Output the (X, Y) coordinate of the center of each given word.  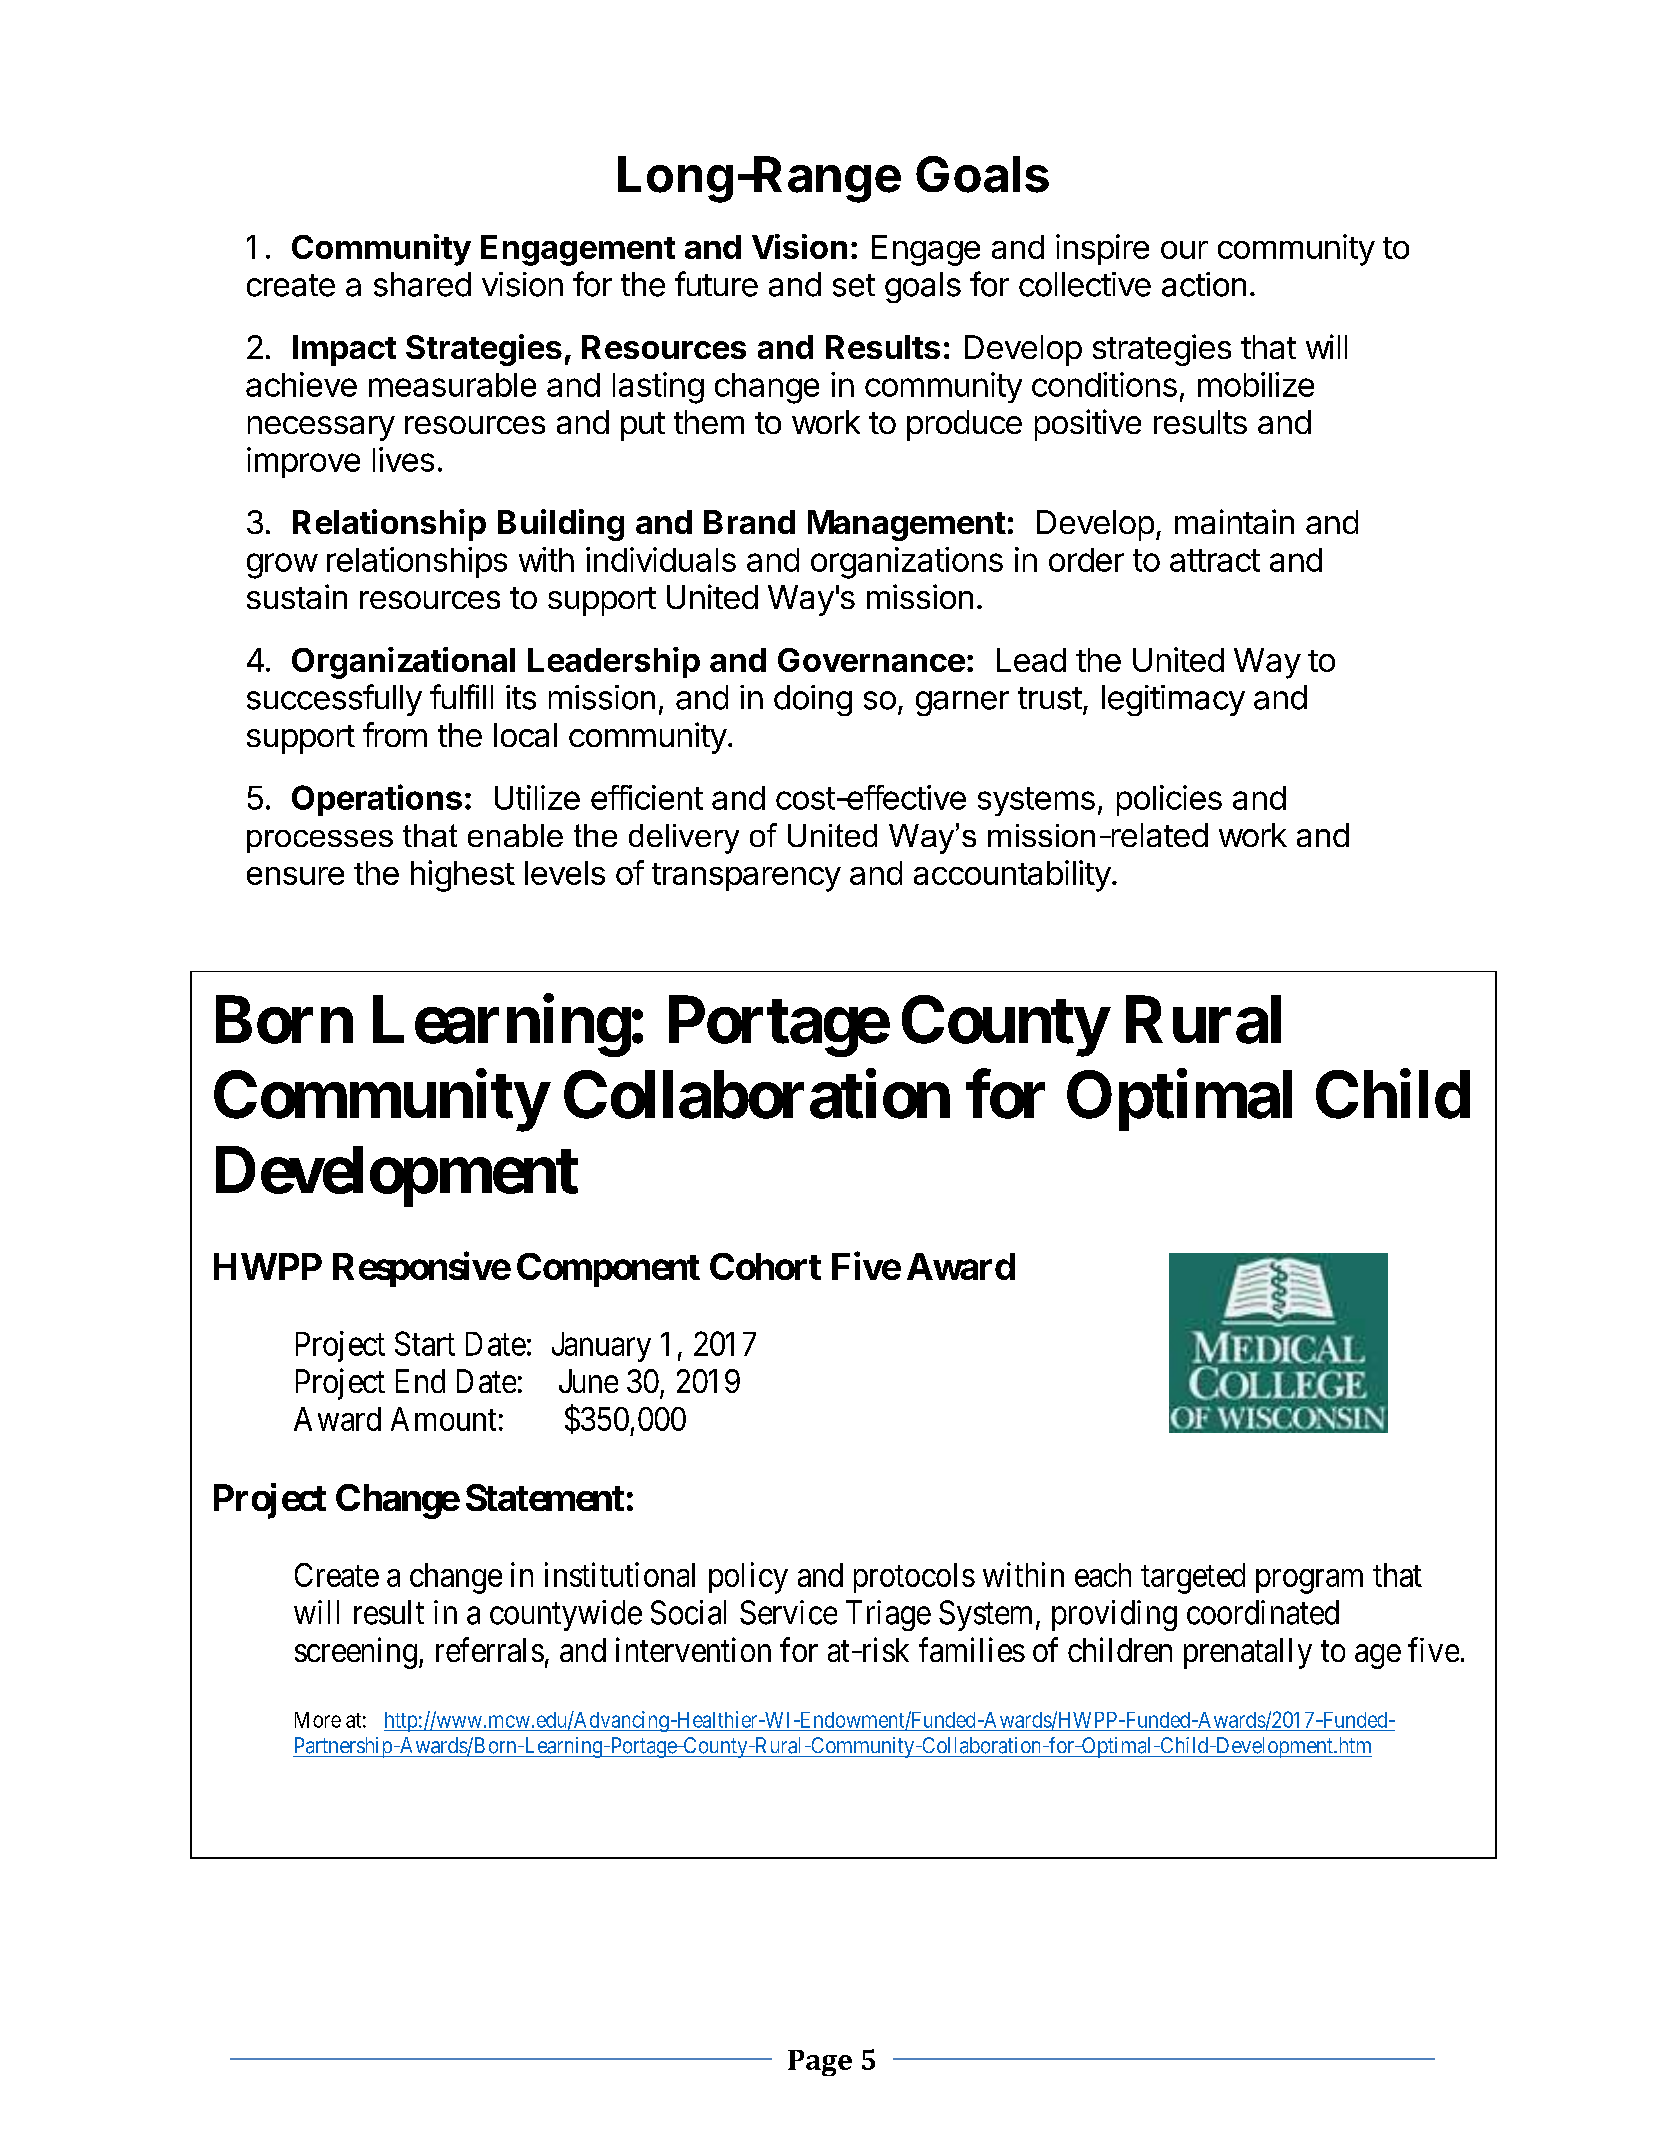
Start (425, 1343)
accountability (1012, 876)
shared (422, 284)
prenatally (1248, 1653)
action (1204, 284)
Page (820, 2063)
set (854, 285)
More (318, 1720)
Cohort (765, 1266)
